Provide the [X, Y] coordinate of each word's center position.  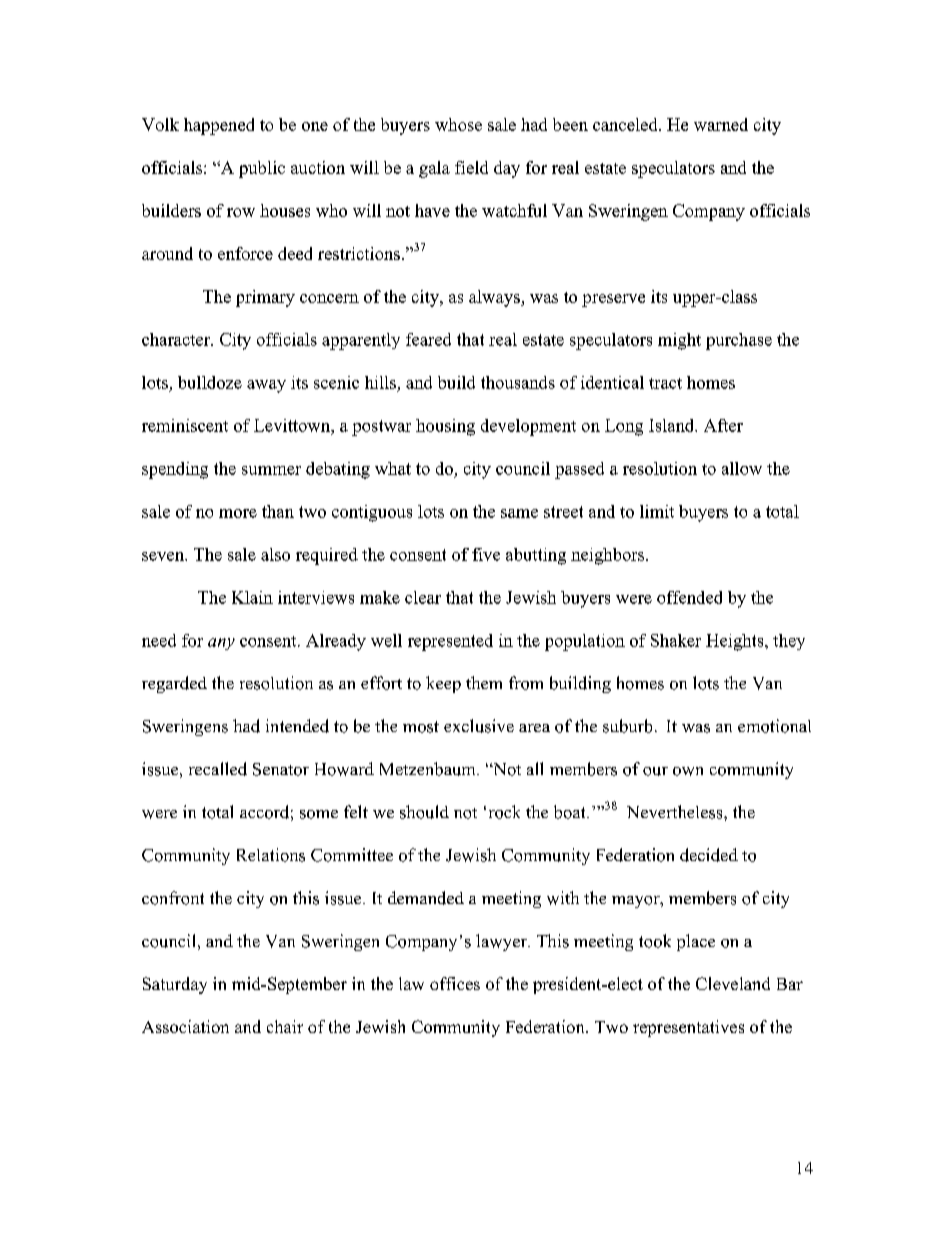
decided [709, 855]
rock [504, 812]
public [262, 169]
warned [721, 124]
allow [742, 468]
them [484, 682]
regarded [174, 684]
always [495, 298]
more [238, 513]
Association [185, 1026]
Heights [736, 642]
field [471, 167]
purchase [739, 341]
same [519, 513]
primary [265, 298]
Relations [271, 855]
